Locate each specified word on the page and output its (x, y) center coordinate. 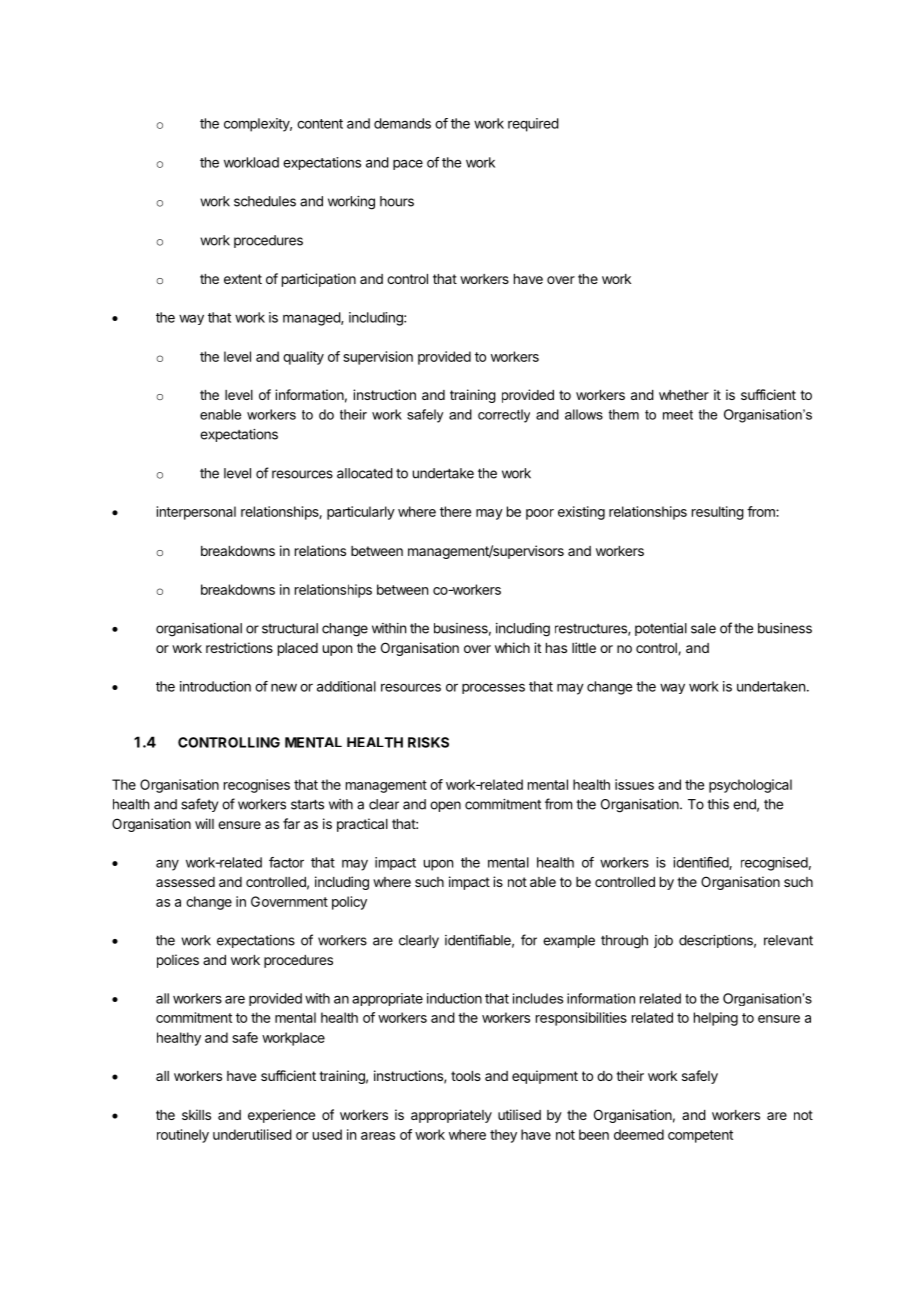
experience (281, 1116)
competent (700, 1136)
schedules (265, 201)
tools (466, 1076)
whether (684, 395)
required (533, 125)
